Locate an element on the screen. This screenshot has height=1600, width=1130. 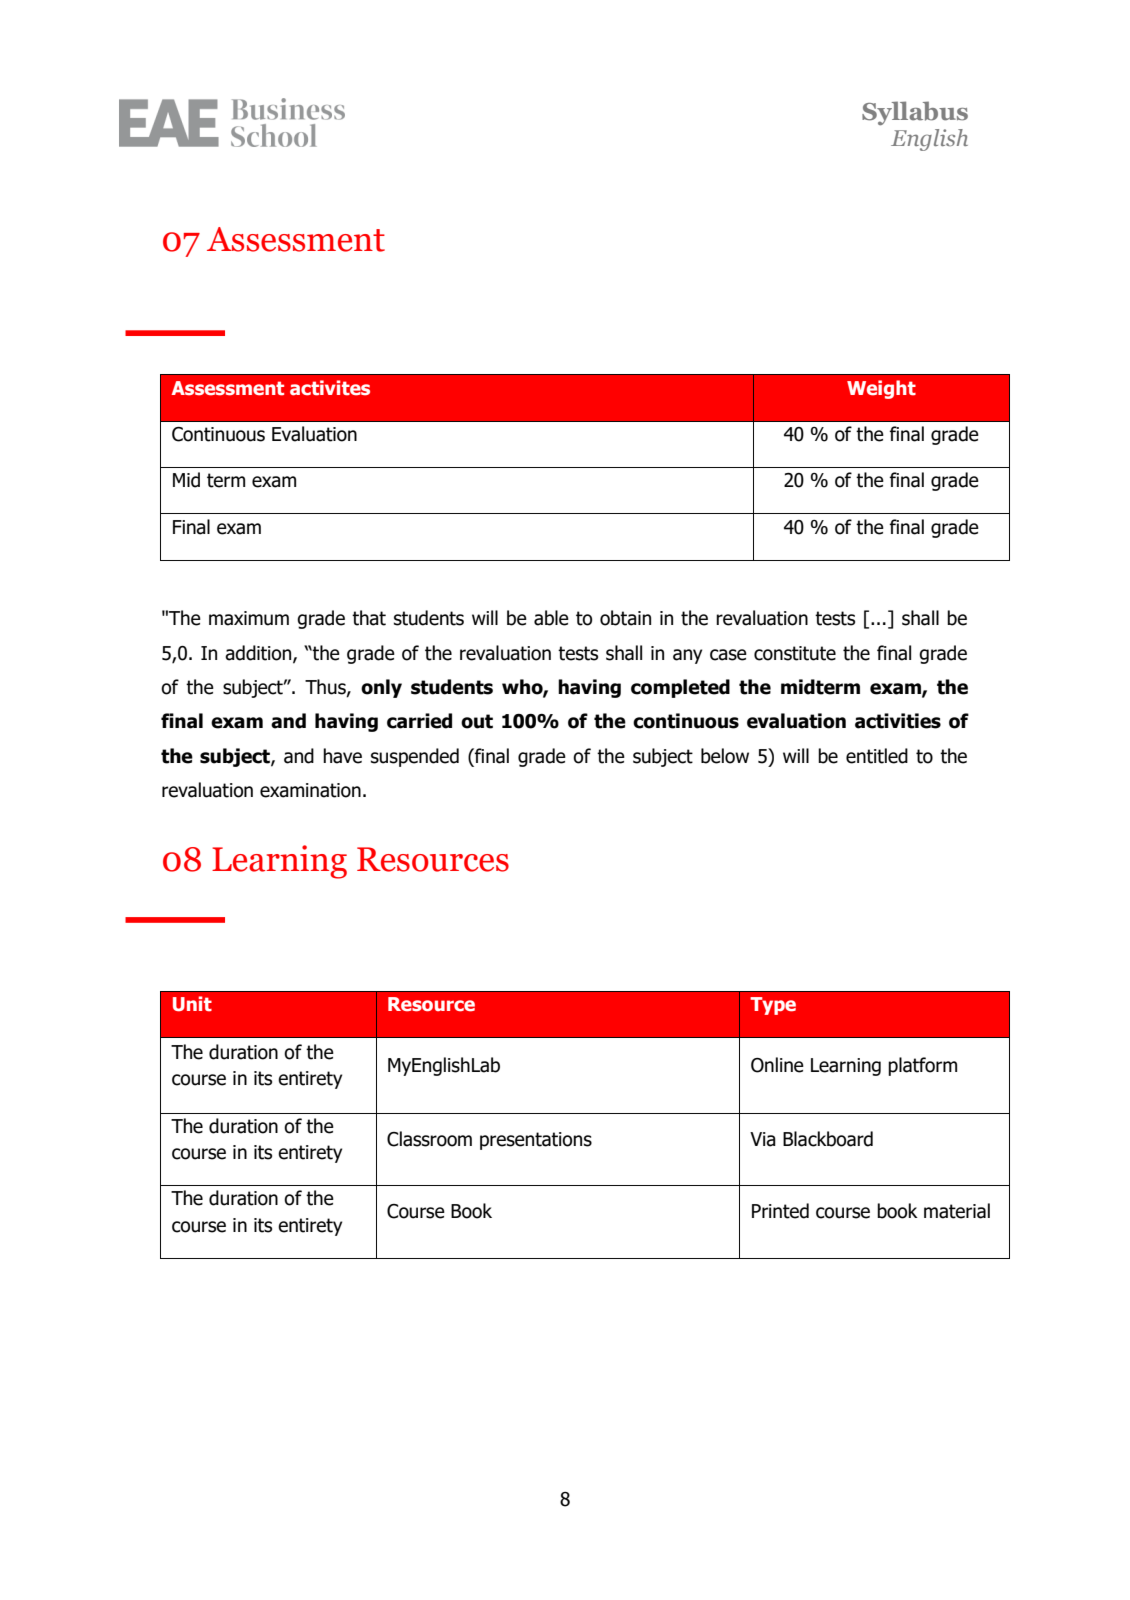
activites is located at coordinates (330, 388).
